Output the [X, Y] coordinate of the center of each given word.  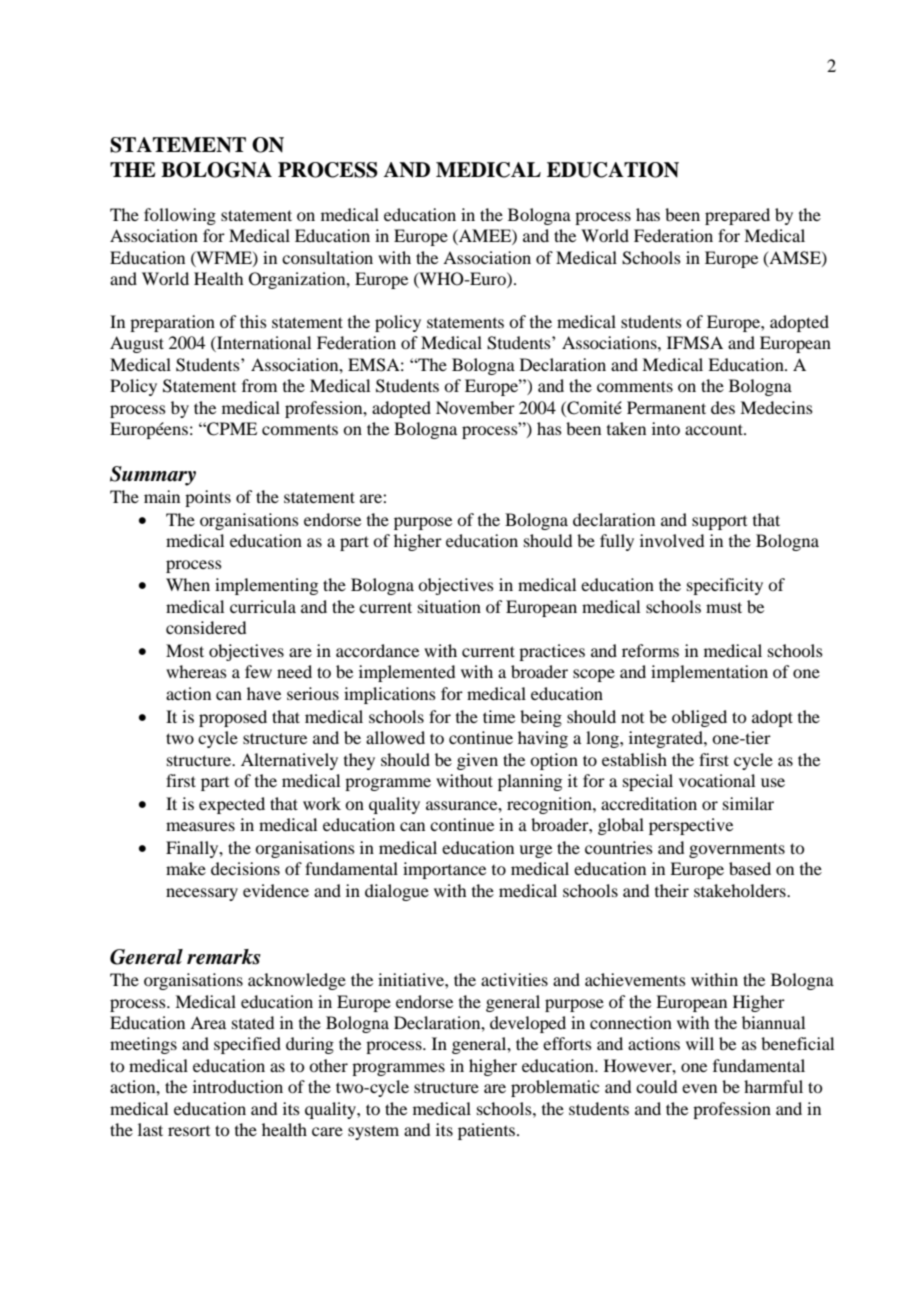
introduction [238, 1086]
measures [200, 826]
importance [444, 870]
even [699, 1088]
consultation [327, 257]
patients [488, 1131]
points [208, 498]
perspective [691, 826]
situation [449, 606]
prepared [737, 216]
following [180, 216]
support [719, 523]
